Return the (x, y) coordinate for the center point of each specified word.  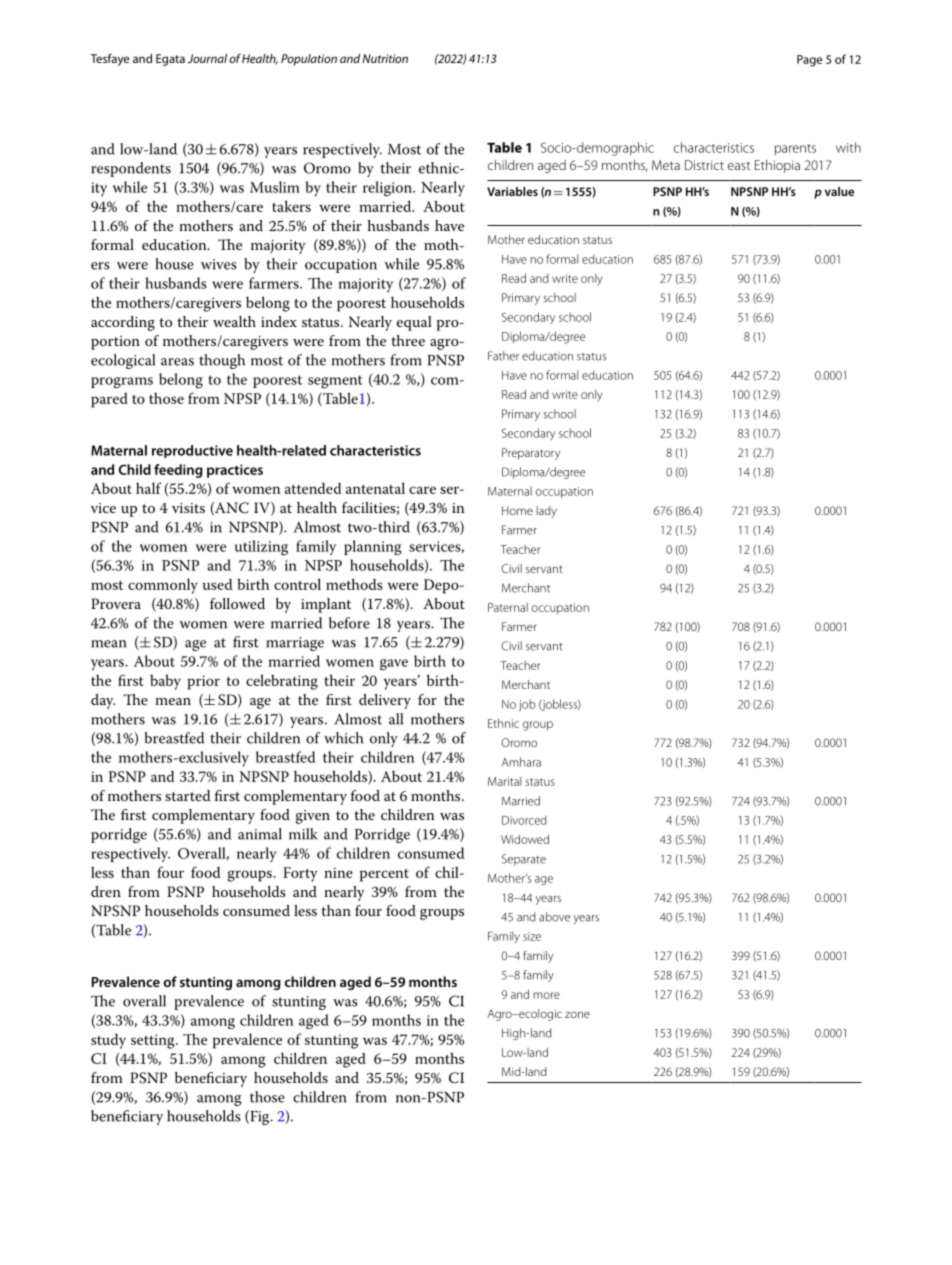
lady (546, 512)
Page (809, 61)
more (546, 995)
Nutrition (385, 58)
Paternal (508, 607)
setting (154, 1041)
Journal (207, 58)
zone (577, 1014)
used (217, 584)
